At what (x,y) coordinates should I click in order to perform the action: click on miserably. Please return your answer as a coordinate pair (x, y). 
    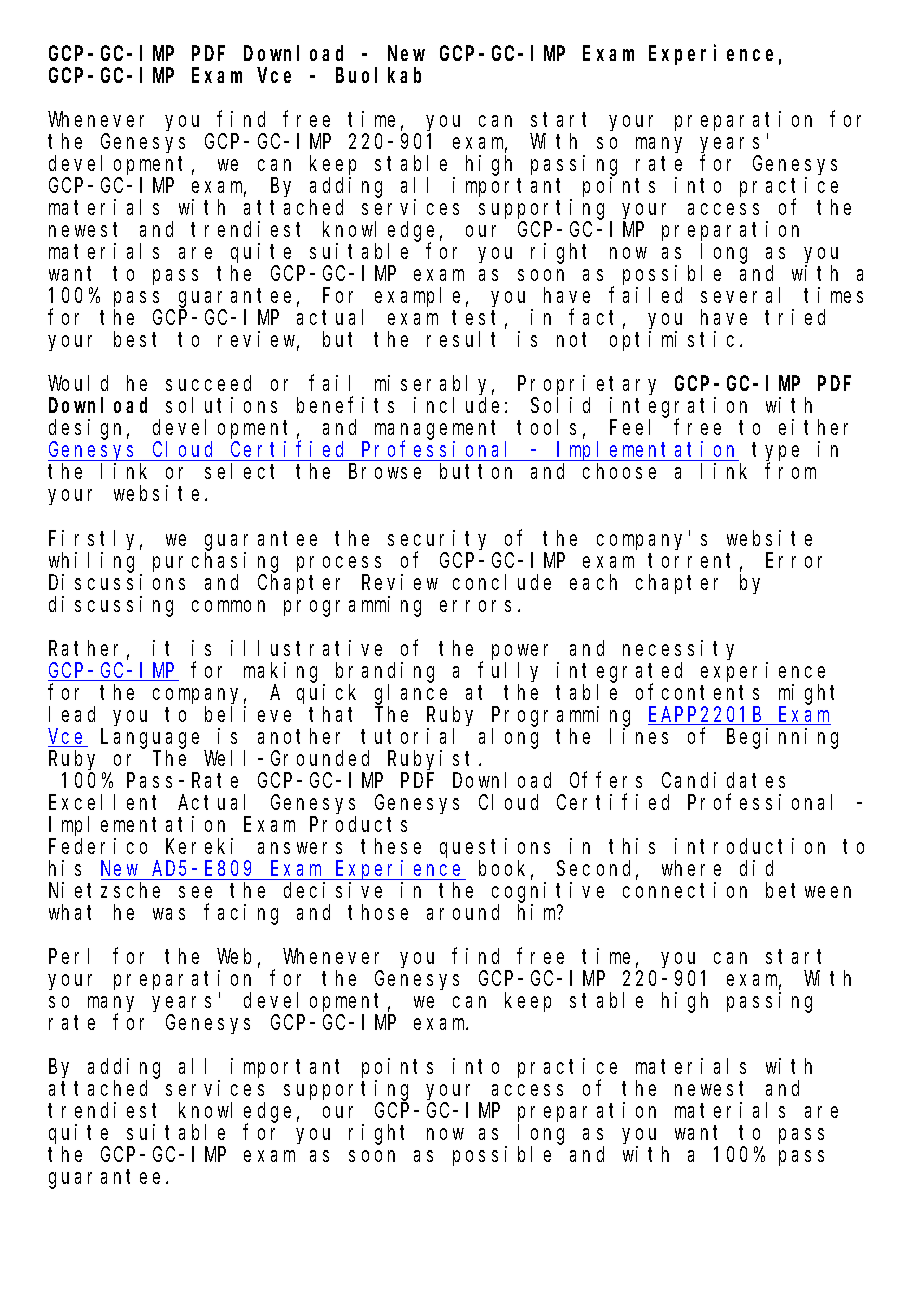
    Looking at the image, I should click on (434, 386).
